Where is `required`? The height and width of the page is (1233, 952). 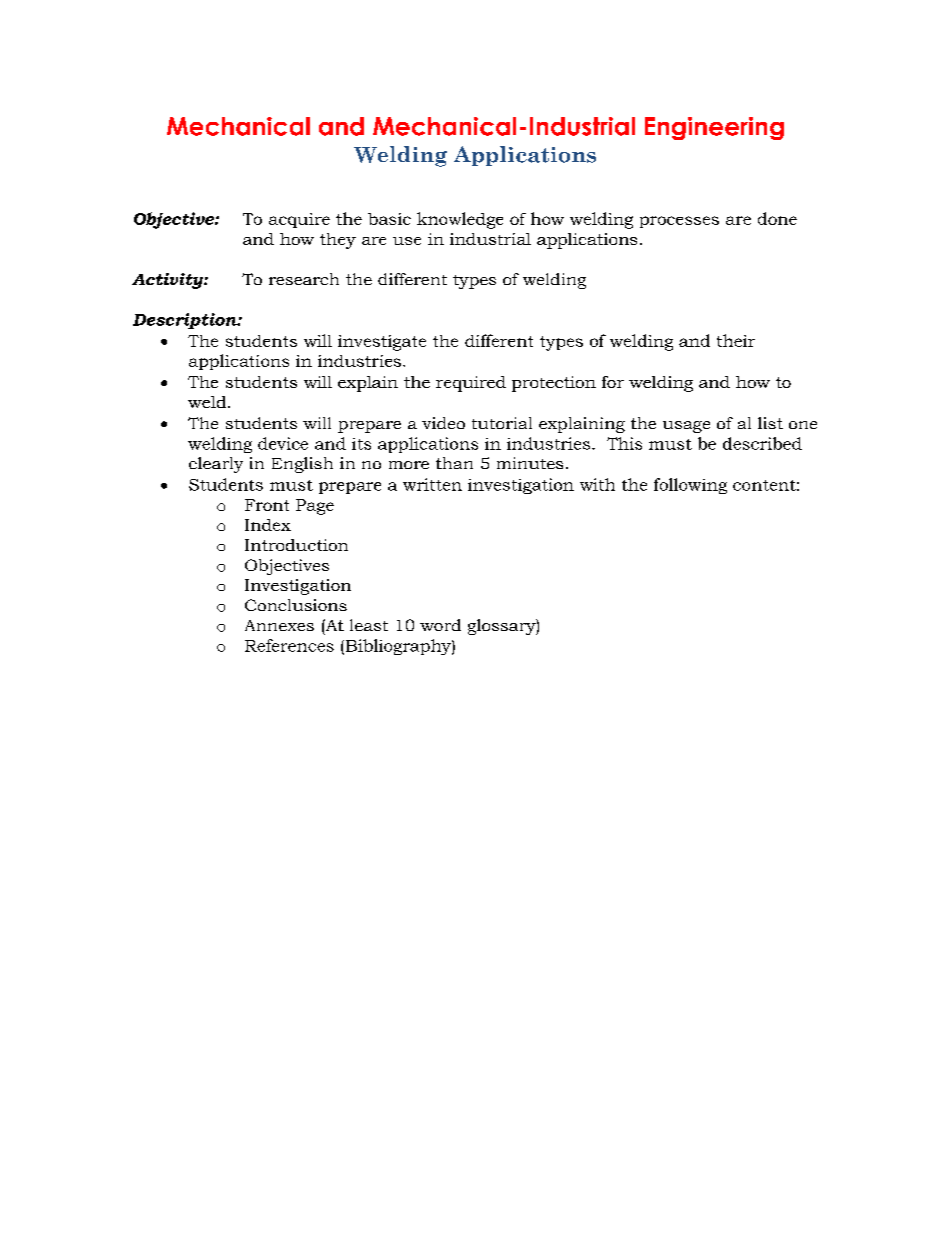 required is located at coordinates (471, 384).
